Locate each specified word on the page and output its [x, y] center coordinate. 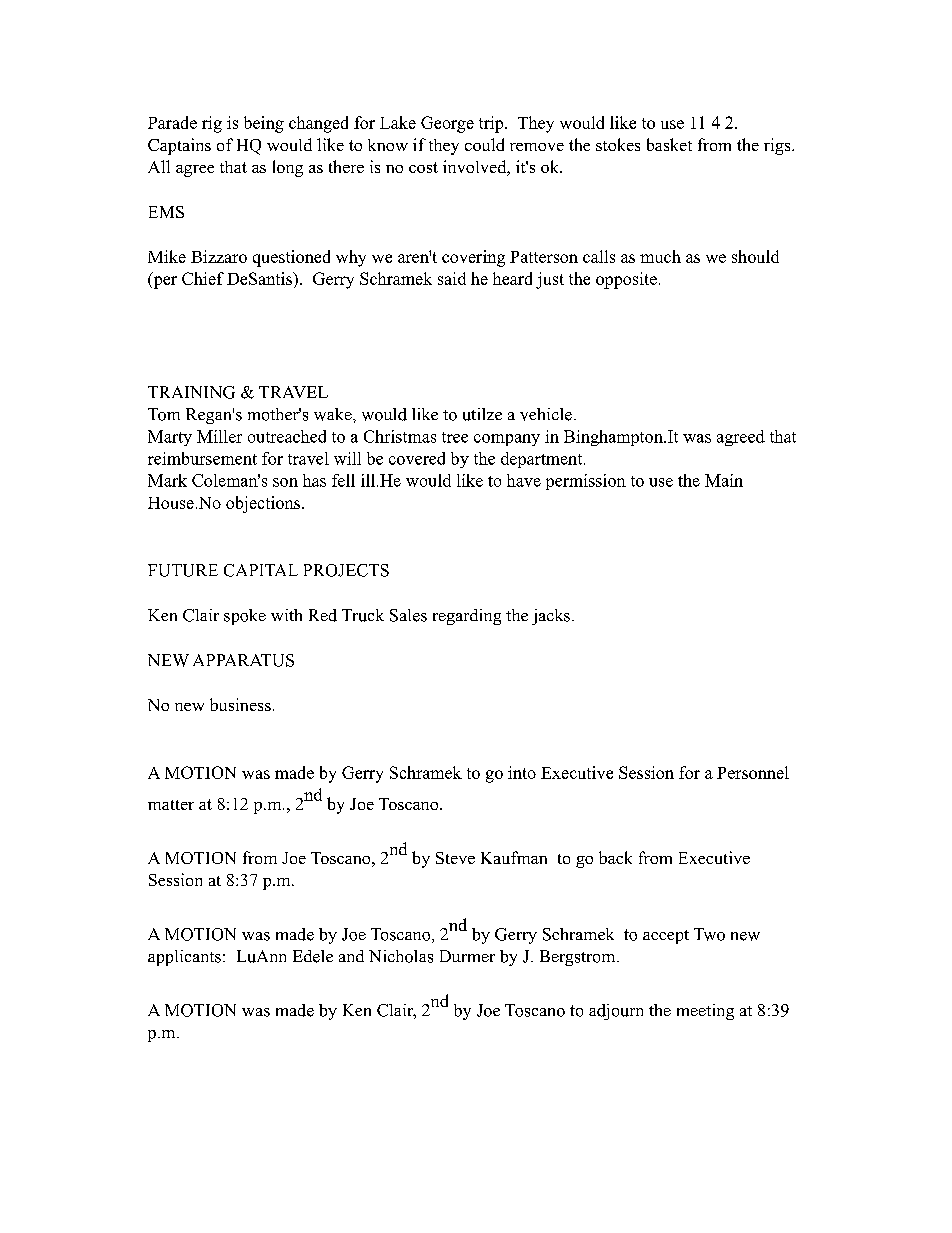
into [522, 772]
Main [724, 480]
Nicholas [401, 956]
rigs [778, 146]
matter [171, 805]
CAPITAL [261, 570]
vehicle [546, 414]
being [264, 124]
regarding [467, 617]
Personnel [753, 772]
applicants [184, 958]
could [484, 144]
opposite [626, 280]
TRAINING [191, 392]
